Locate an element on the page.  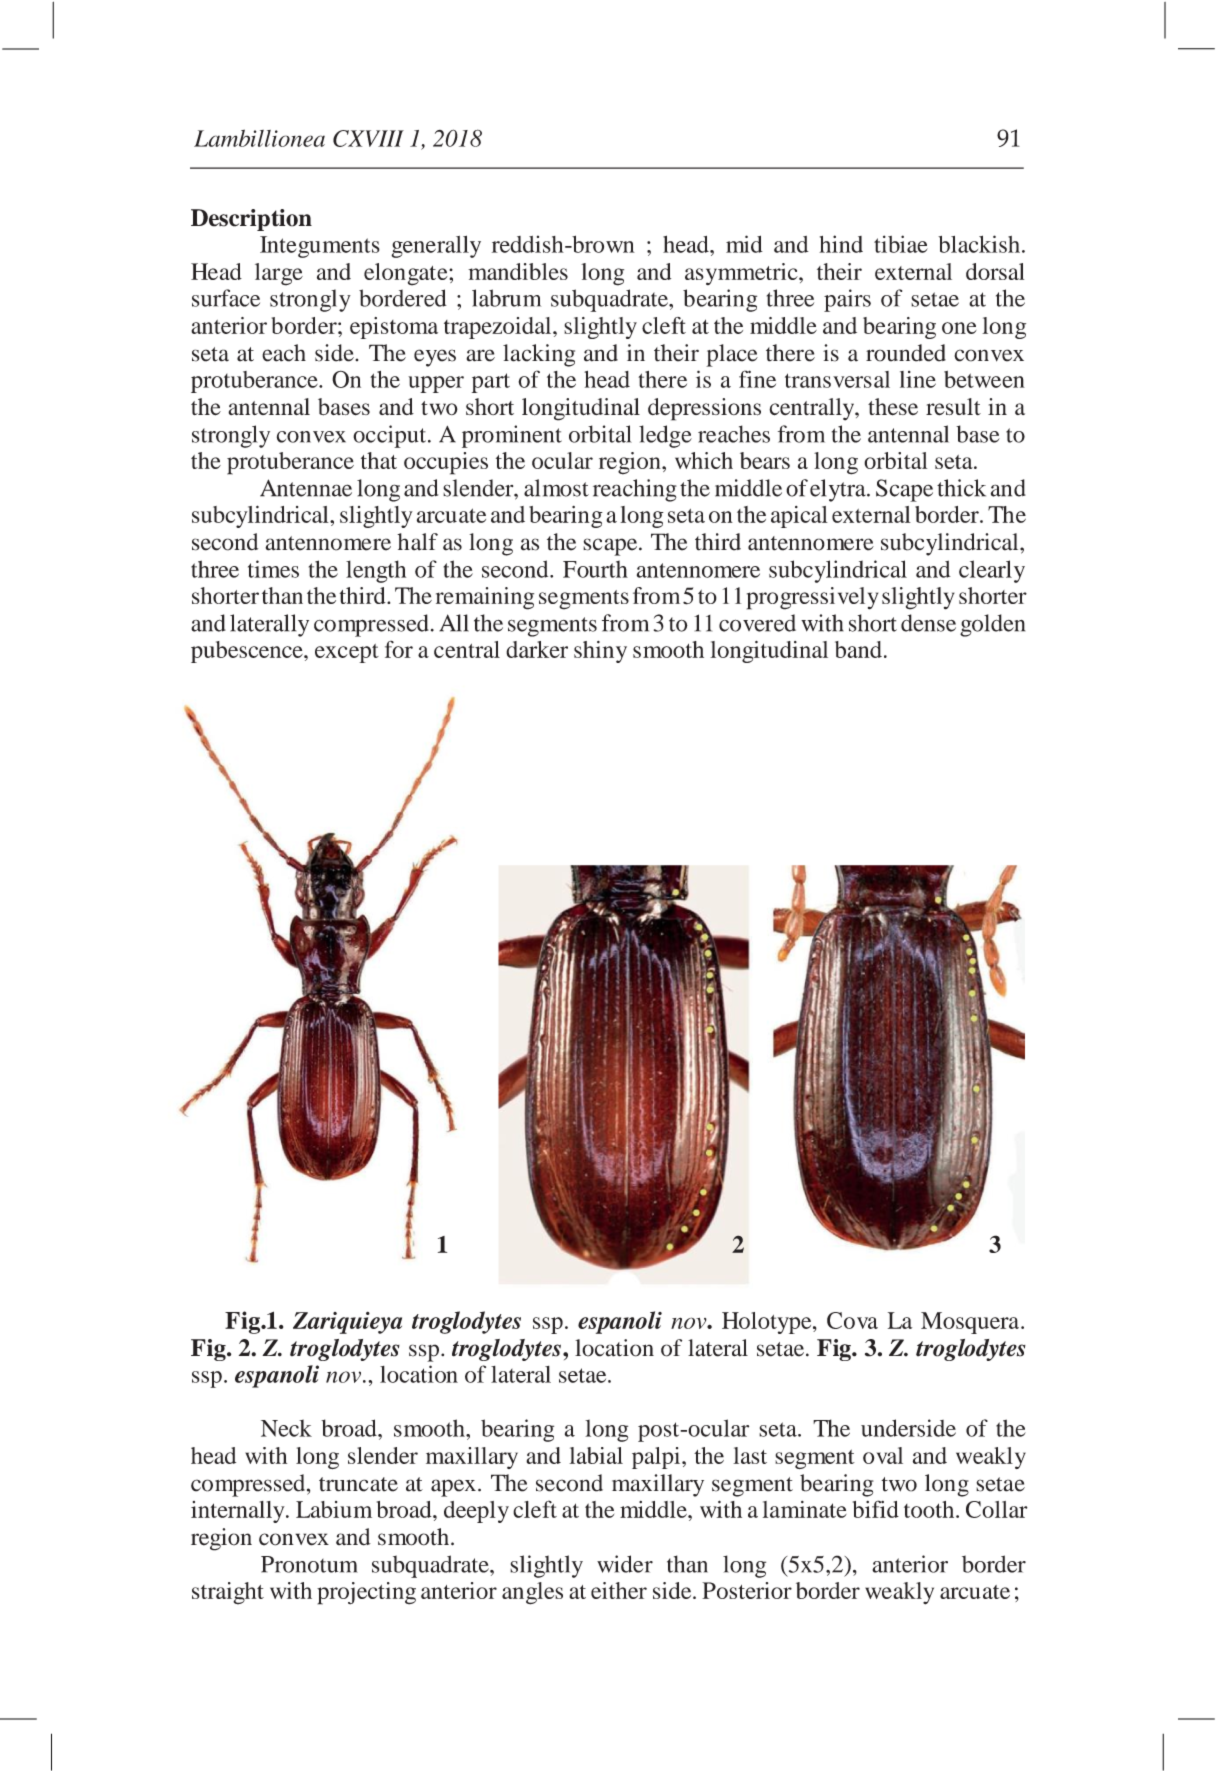
mandibles is located at coordinates (518, 271).
